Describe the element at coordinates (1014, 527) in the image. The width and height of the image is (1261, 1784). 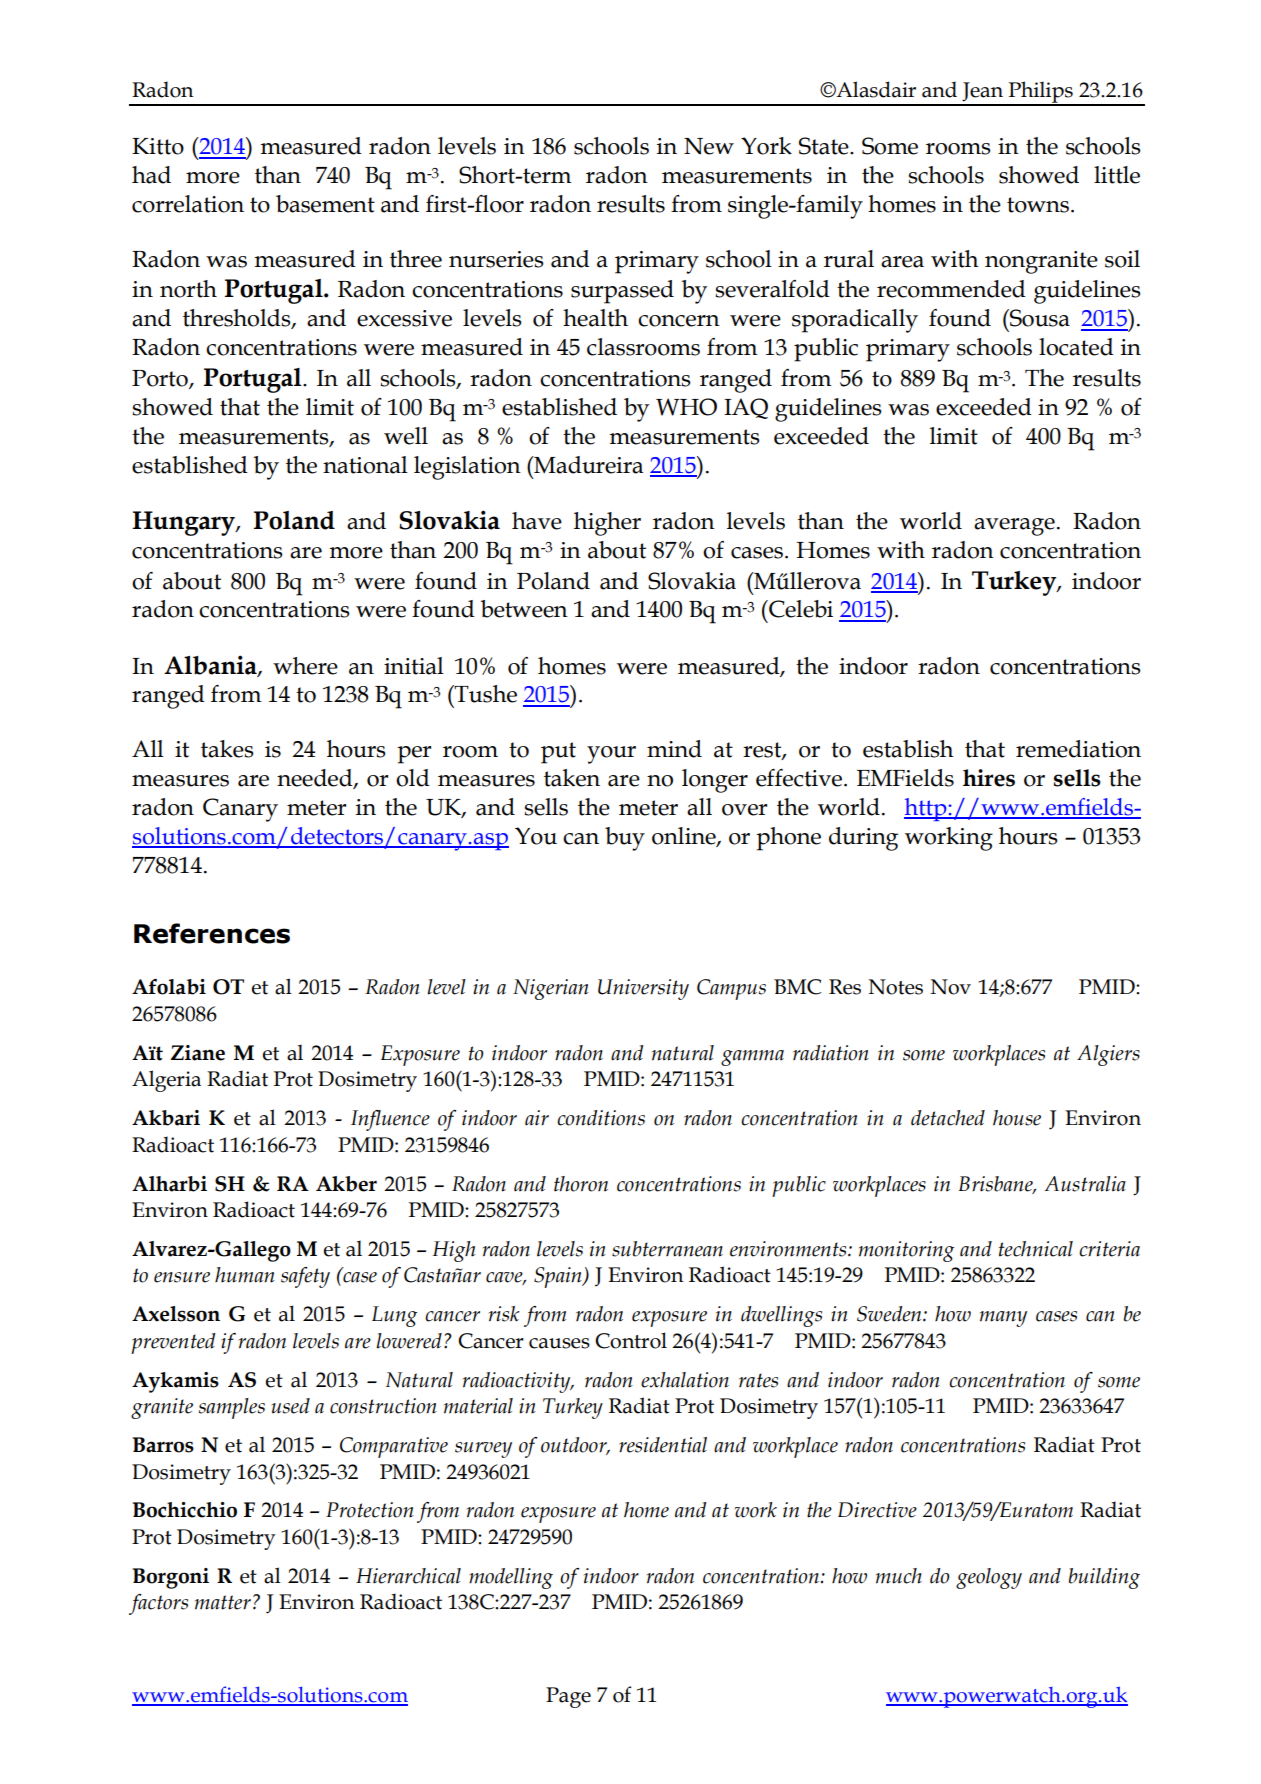
I see `average` at that location.
